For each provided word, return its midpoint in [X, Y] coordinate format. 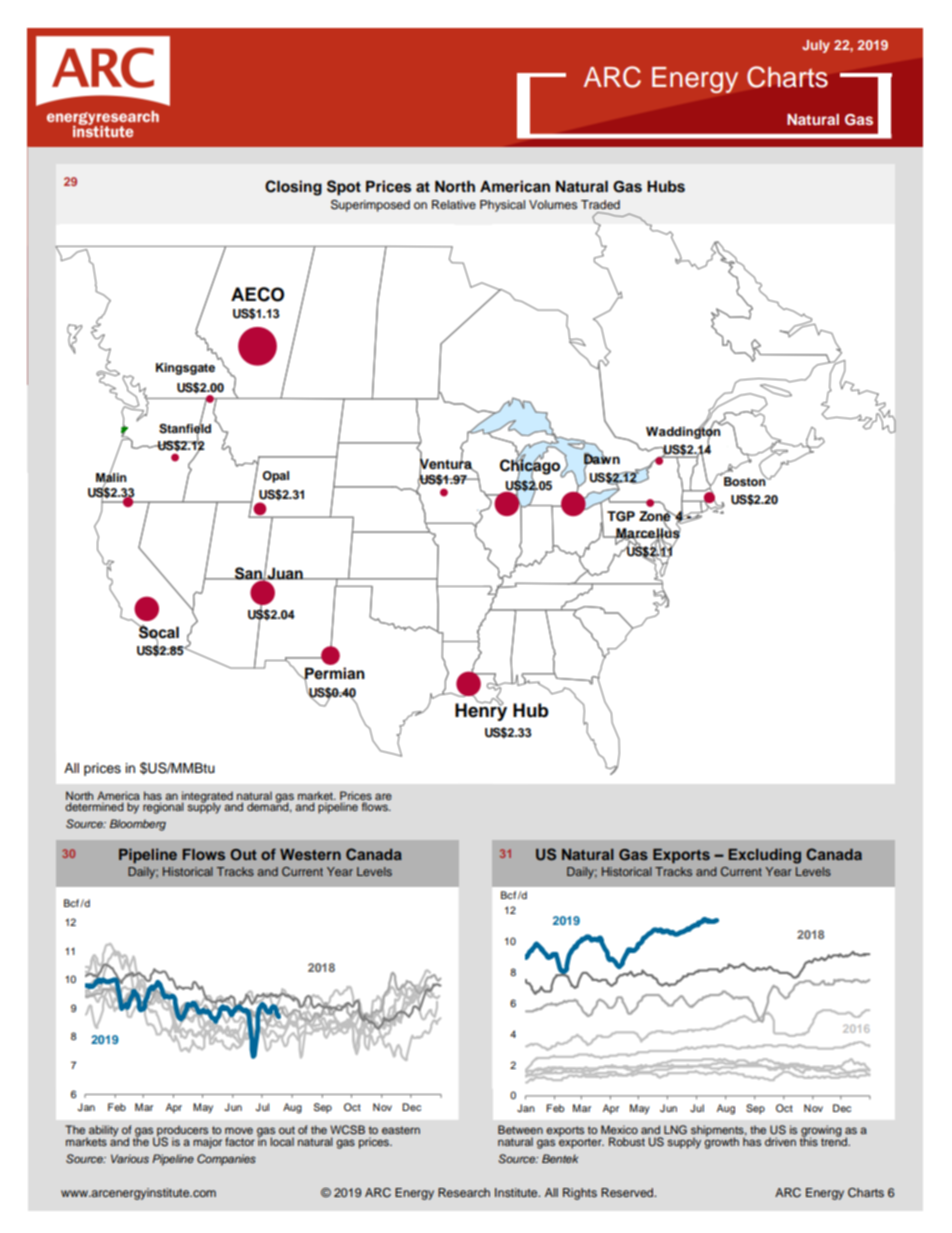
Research [464, 1192]
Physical [502, 206]
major [207, 1143]
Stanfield [185, 429]
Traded [600, 204]
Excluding [765, 856]
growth [721, 1142]
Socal [158, 632]
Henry [481, 711]
